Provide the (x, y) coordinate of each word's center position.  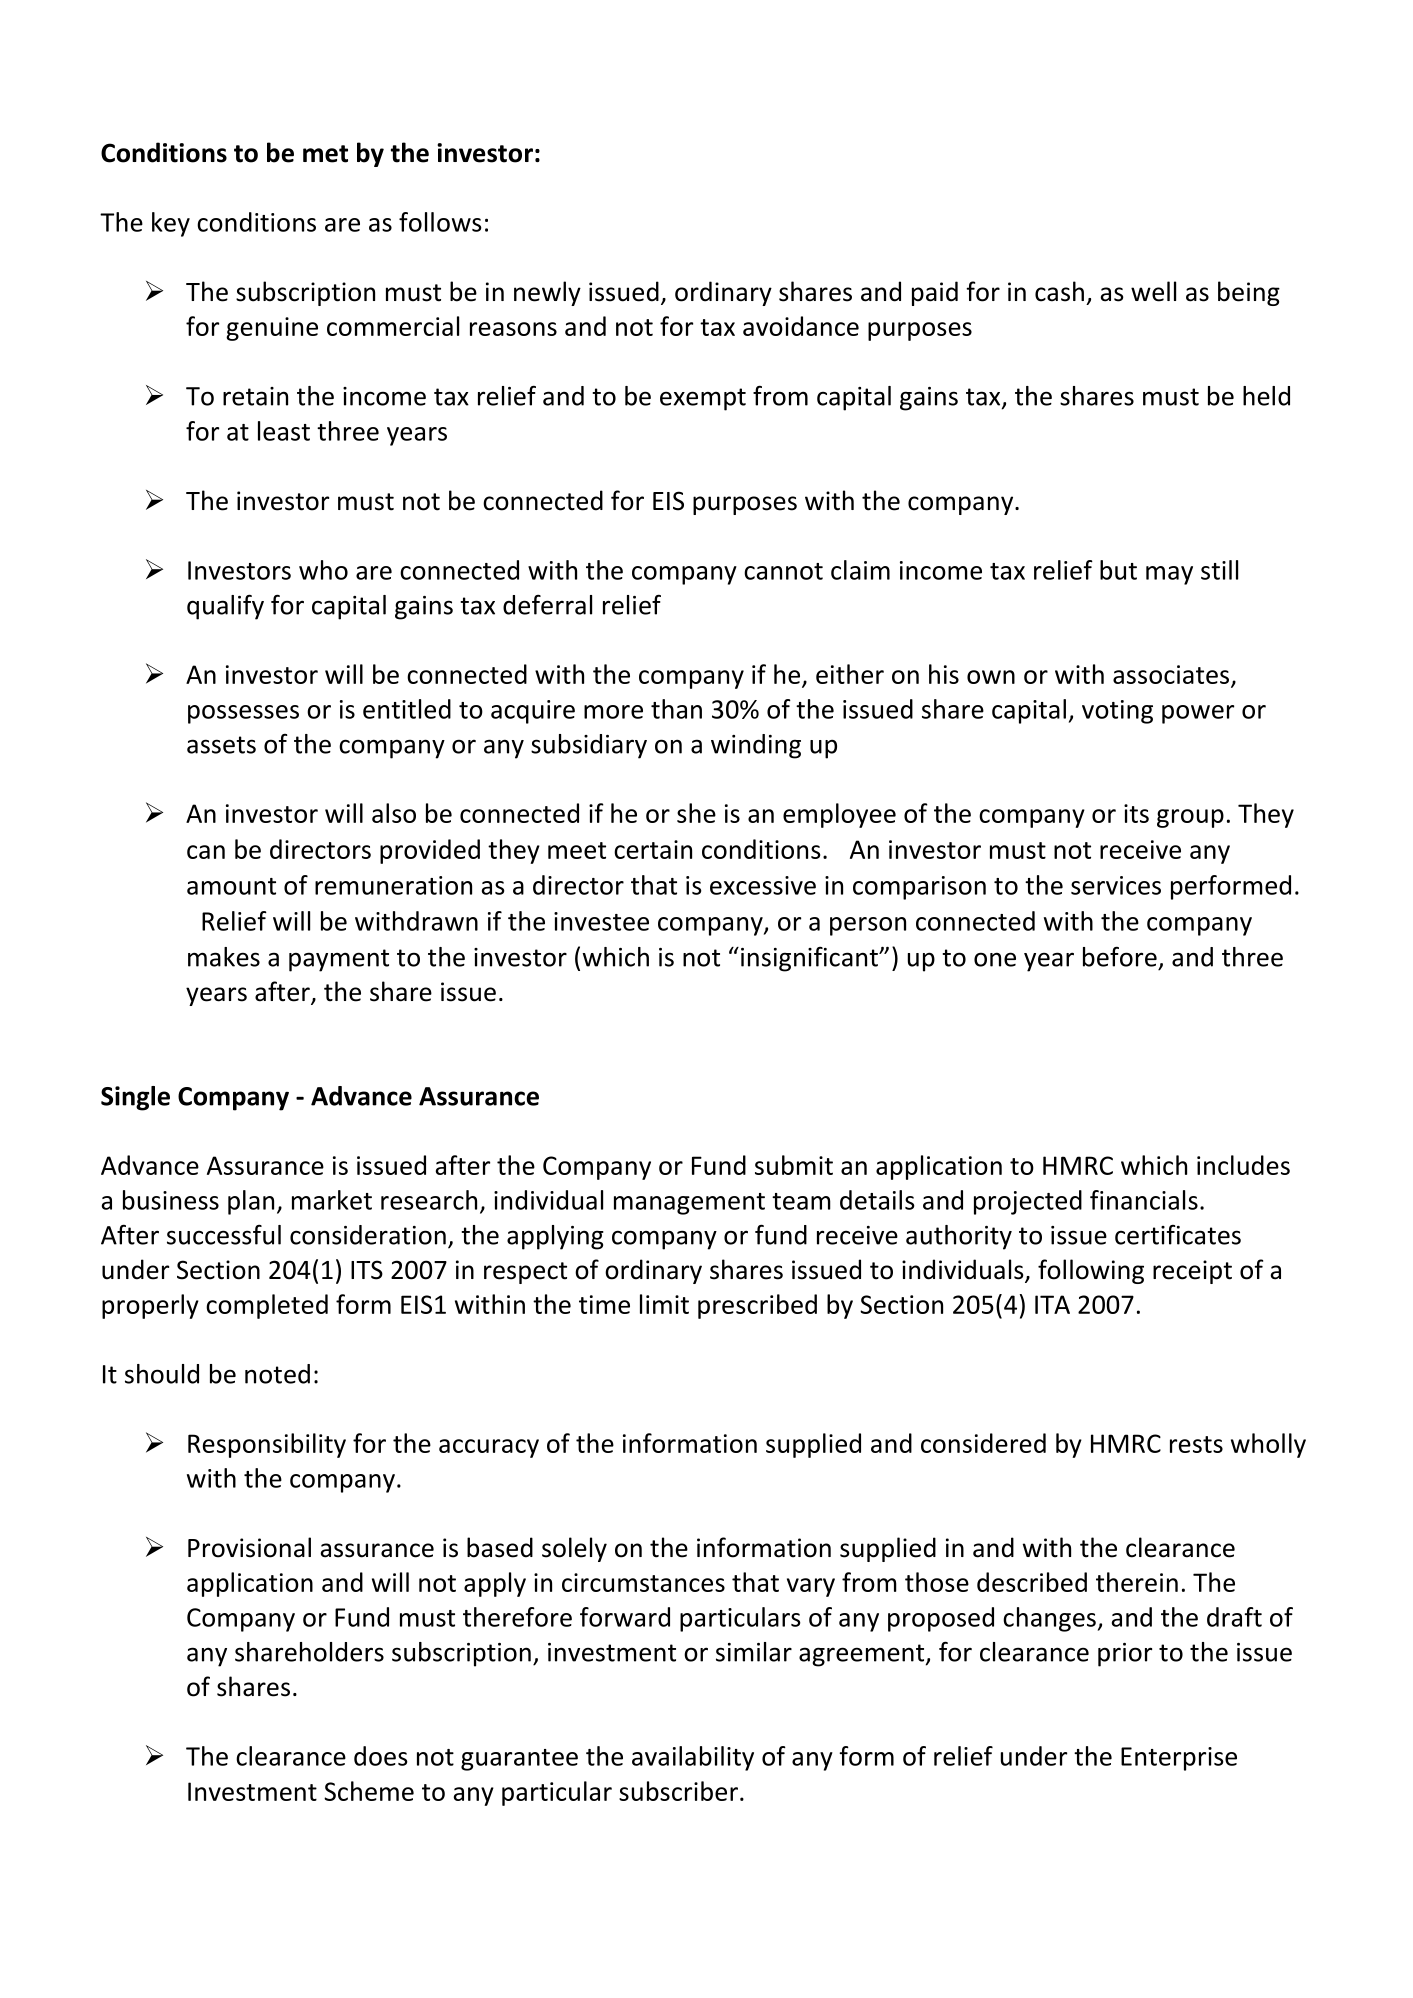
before (1120, 956)
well (1153, 291)
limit (664, 1304)
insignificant (810, 959)
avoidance (801, 326)
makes (224, 957)
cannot (783, 571)
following (1091, 1271)
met (325, 154)
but (1118, 570)
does (381, 1756)
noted (277, 1374)
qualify (225, 607)
